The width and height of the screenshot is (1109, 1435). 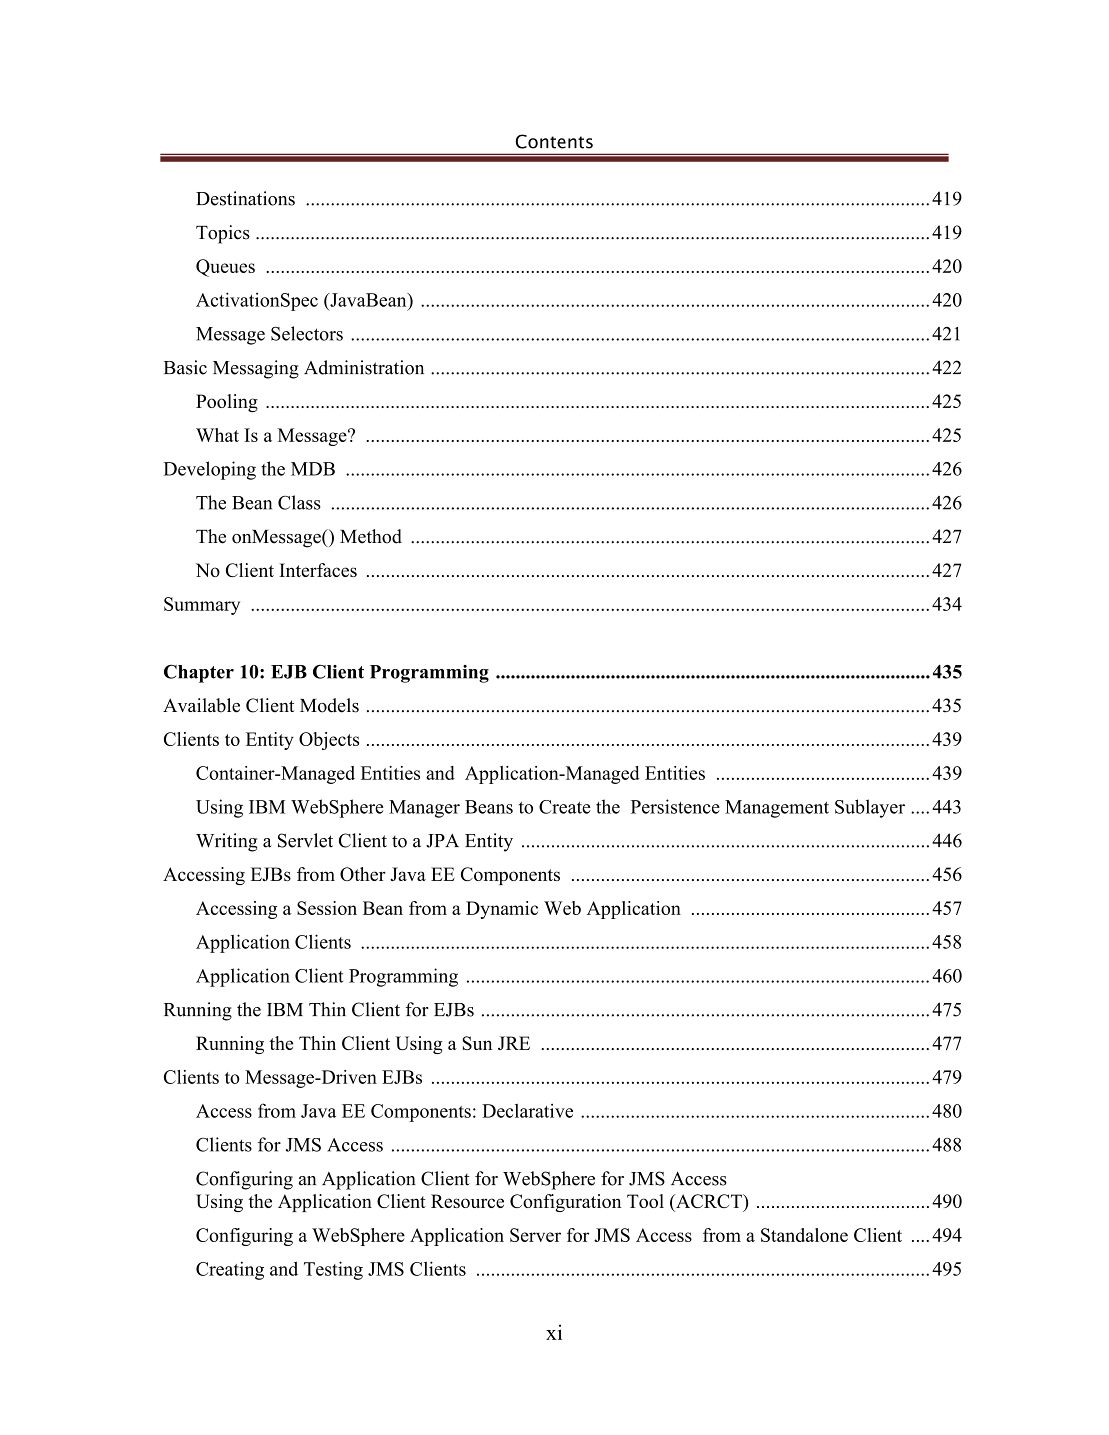 I want to click on Method, so click(x=371, y=536).
